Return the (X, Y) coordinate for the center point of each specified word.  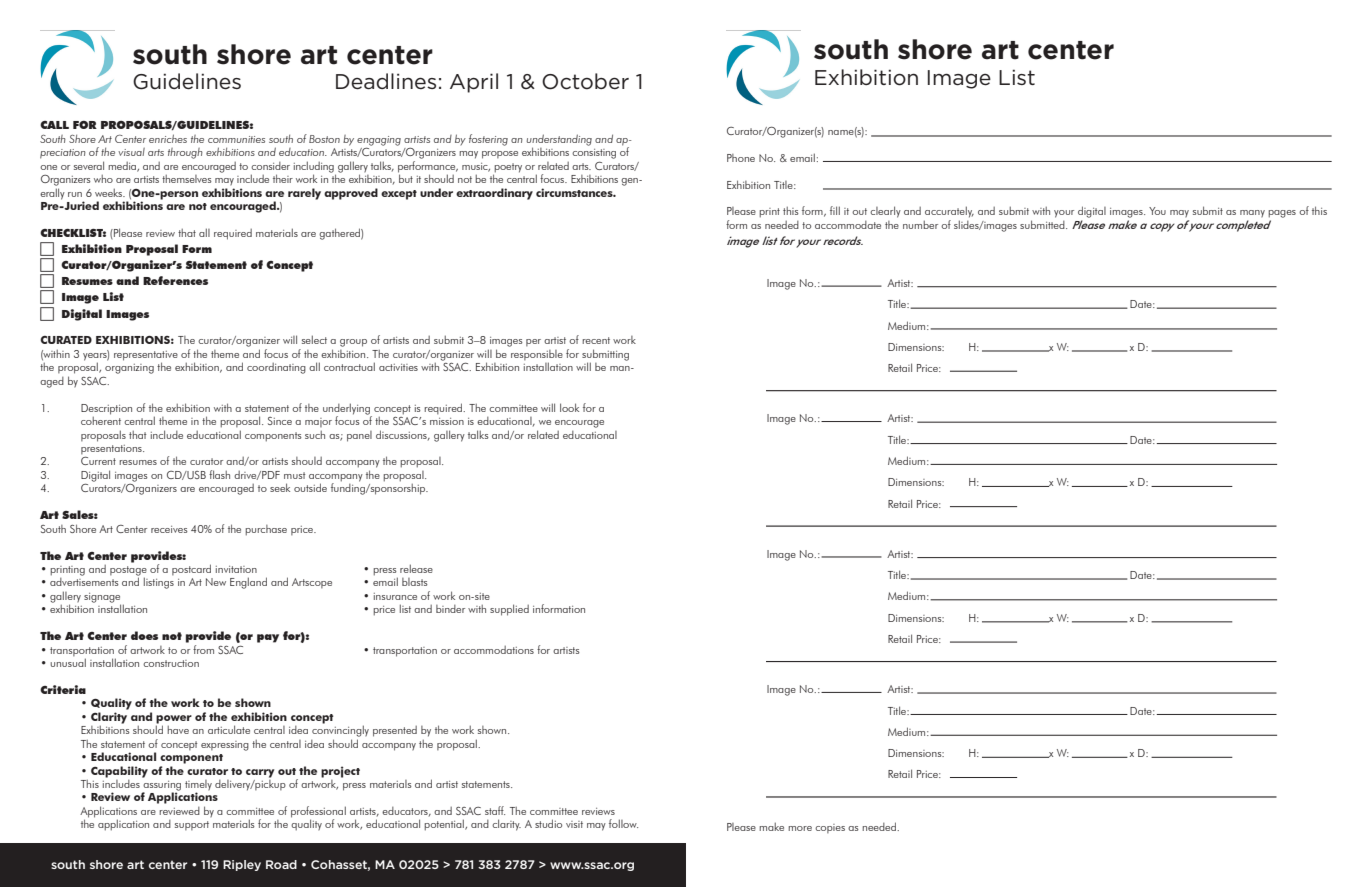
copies (830, 828)
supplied (509, 610)
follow (623, 823)
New (216, 582)
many (1252, 213)
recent (596, 340)
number (920, 224)
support (192, 825)
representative (146, 357)
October (585, 81)
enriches (168, 138)
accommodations (494, 650)
